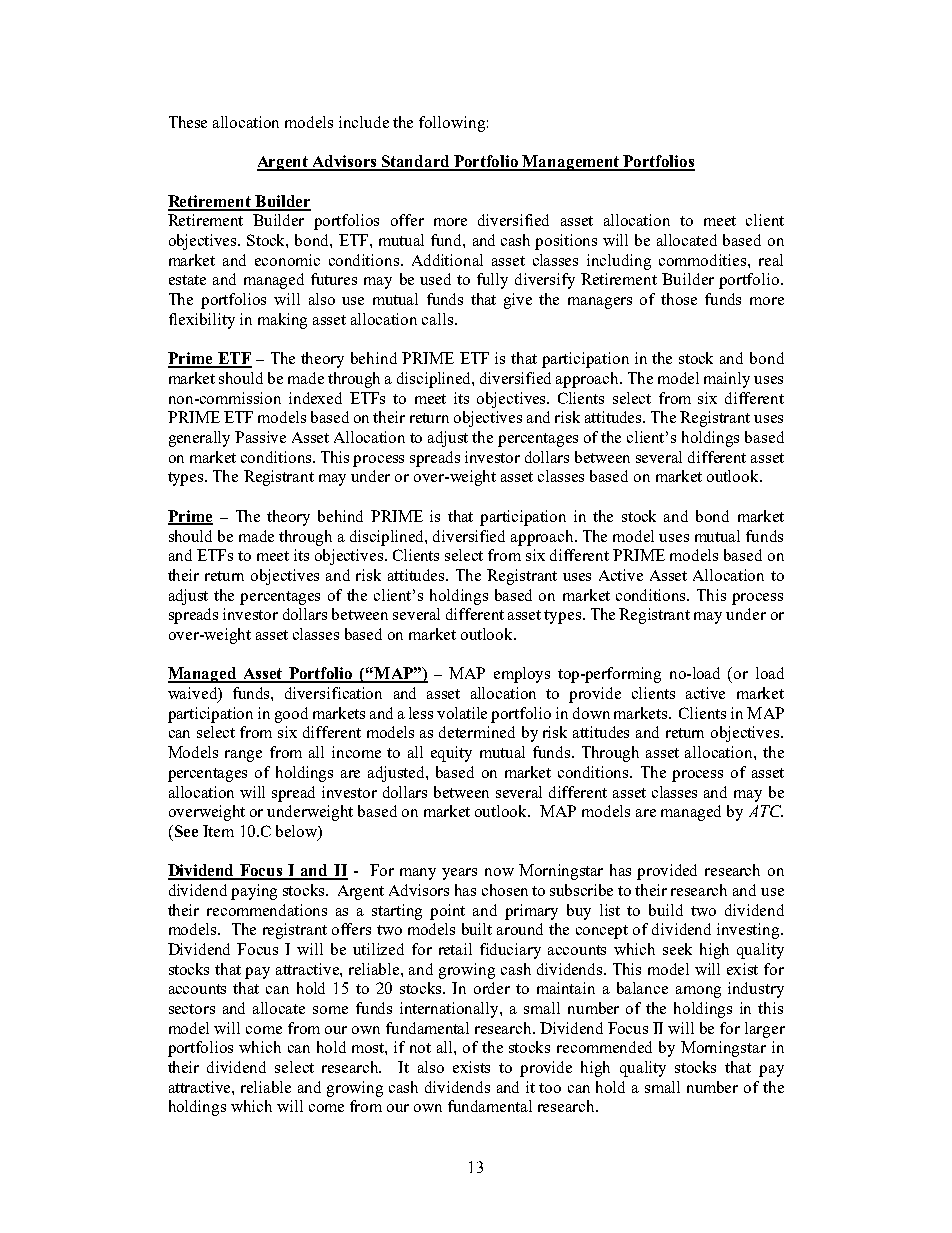 The image size is (952, 1233). What do you see at coordinates (188, 122) in the page?
I see `These` at bounding box center [188, 122].
